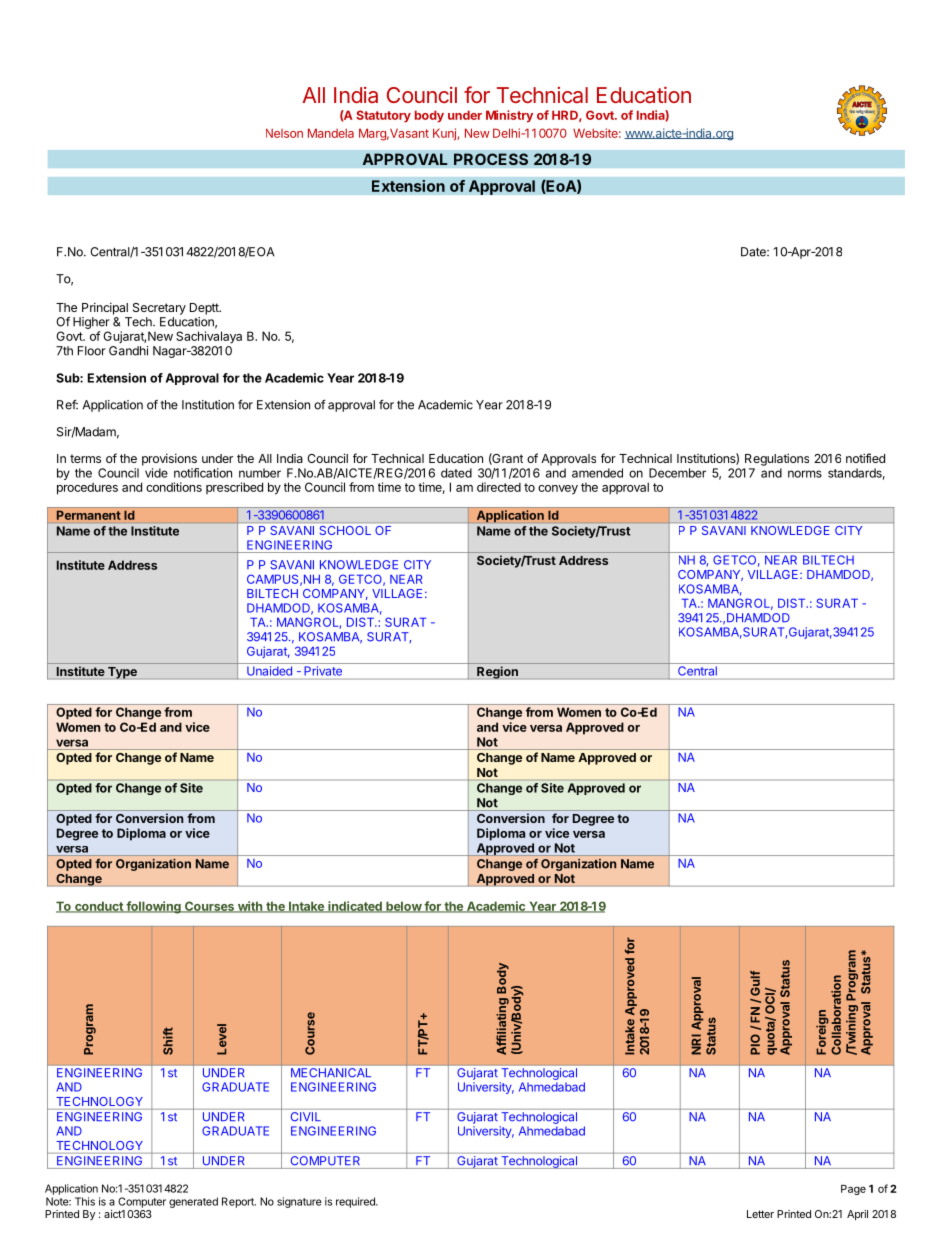 Image resolution: width=952 pixels, height=1233 pixels. Describe the element at coordinates (491, 159) in the screenshot. I see `PROCESS` at that location.
